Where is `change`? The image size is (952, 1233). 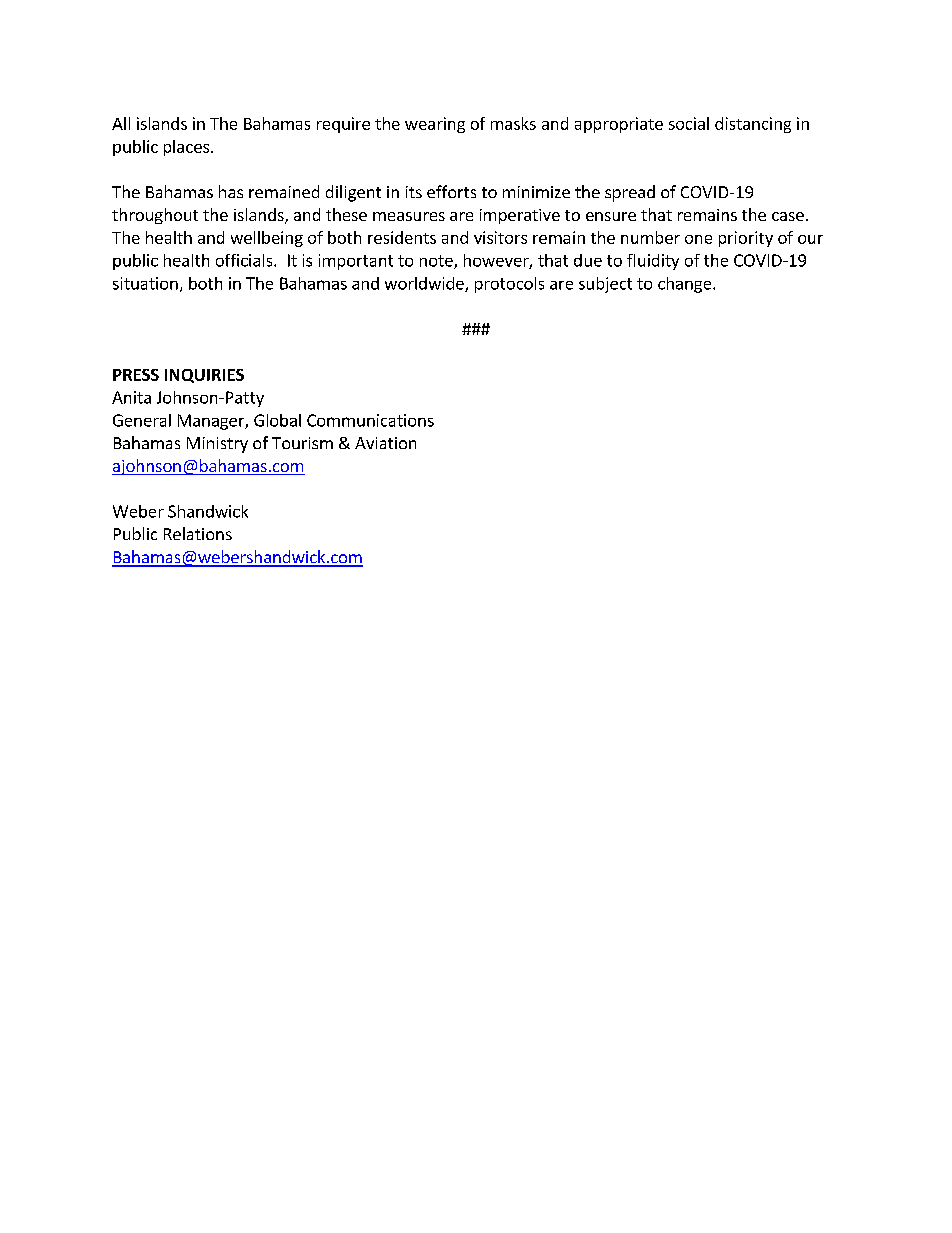 change is located at coordinates (686, 285).
